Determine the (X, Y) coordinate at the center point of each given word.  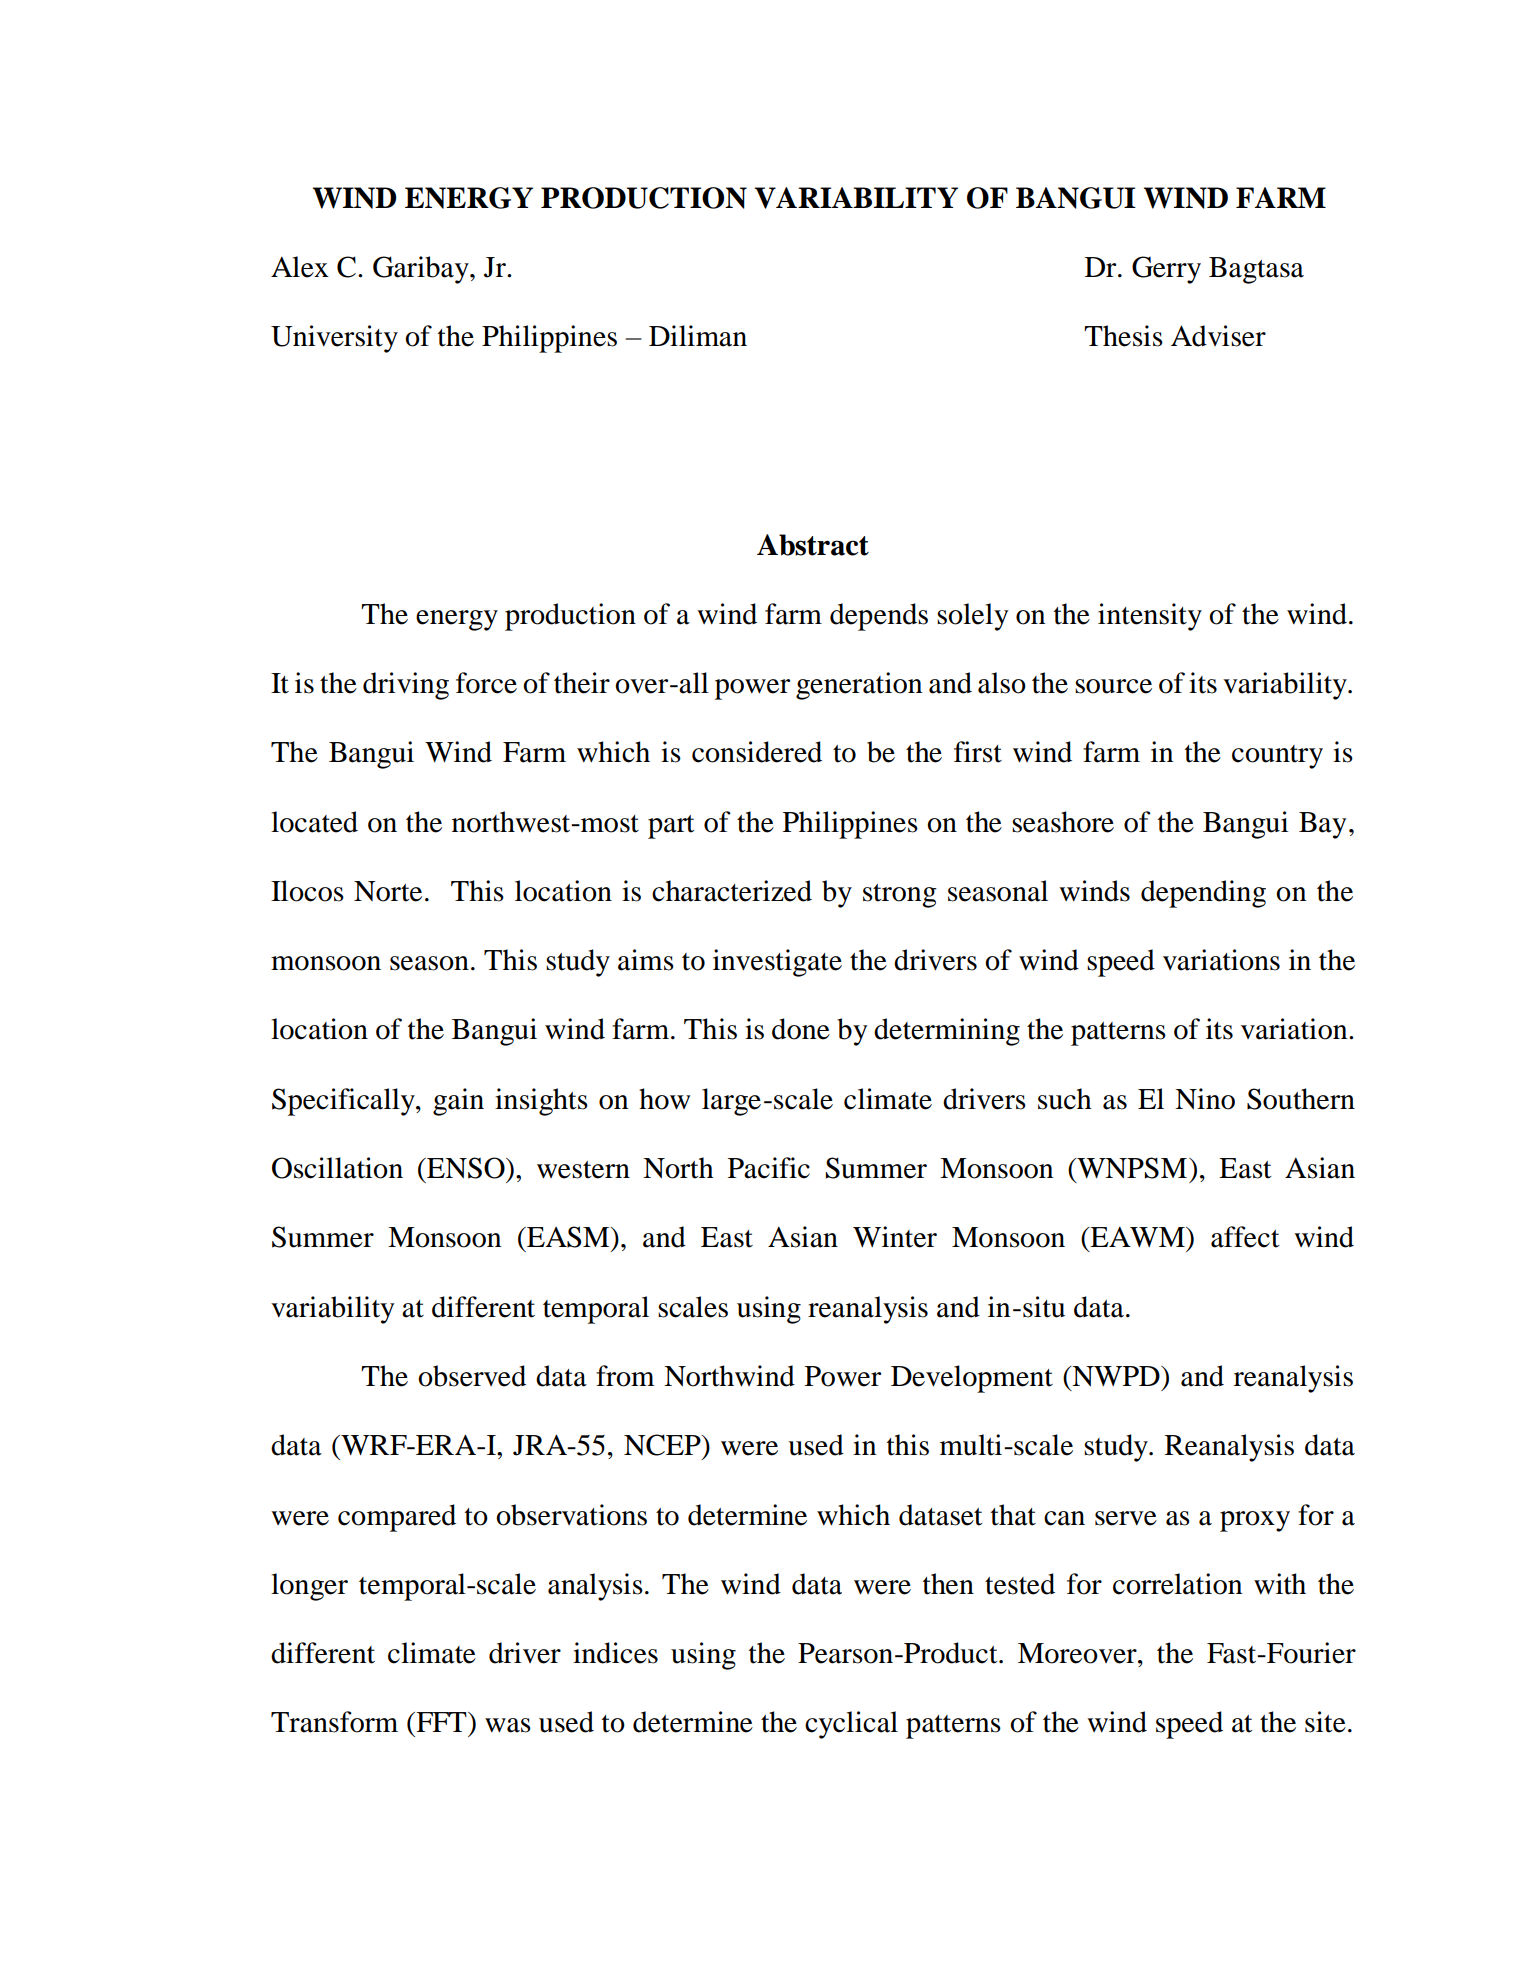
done (801, 1029)
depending (1203, 894)
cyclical (851, 1725)
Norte (388, 891)
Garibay (422, 270)
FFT (441, 1722)
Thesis (1123, 336)
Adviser (1218, 336)
